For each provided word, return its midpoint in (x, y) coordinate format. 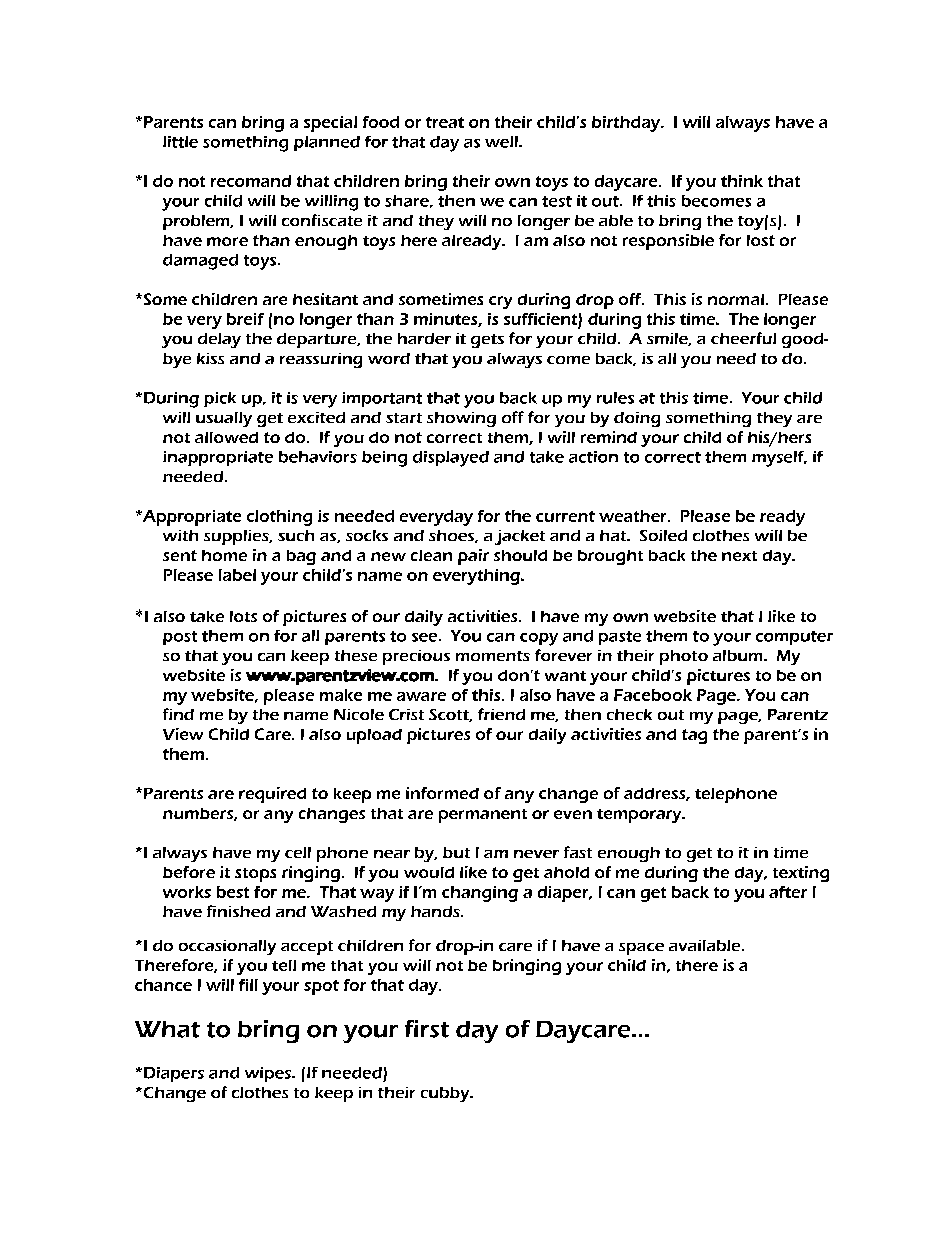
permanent (483, 816)
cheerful (743, 338)
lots (243, 616)
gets (487, 341)
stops (255, 875)
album (739, 655)
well (502, 142)
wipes (269, 1074)
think (742, 181)
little (180, 142)
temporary (640, 816)
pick (220, 399)
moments (493, 656)
